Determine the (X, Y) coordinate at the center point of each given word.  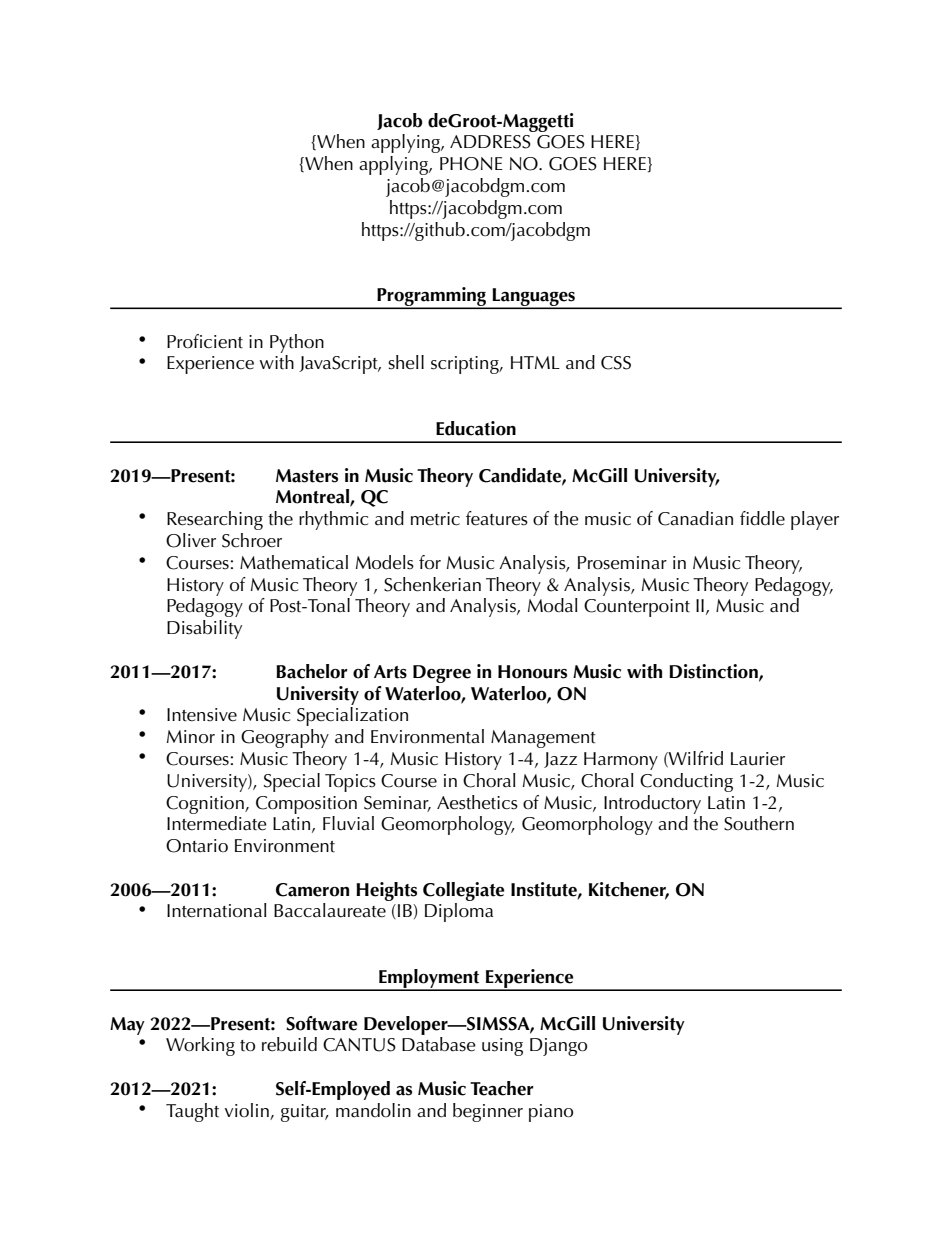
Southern (759, 823)
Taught (192, 1112)
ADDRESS (490, 142)
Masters (307, 476)
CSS (616, 363)
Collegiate (463, 891)
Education (476, 428)
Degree (442, 674)
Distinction (714, 672)
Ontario (197, 846)
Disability (204, 629)
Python (297, 343)
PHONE (471, 164)
